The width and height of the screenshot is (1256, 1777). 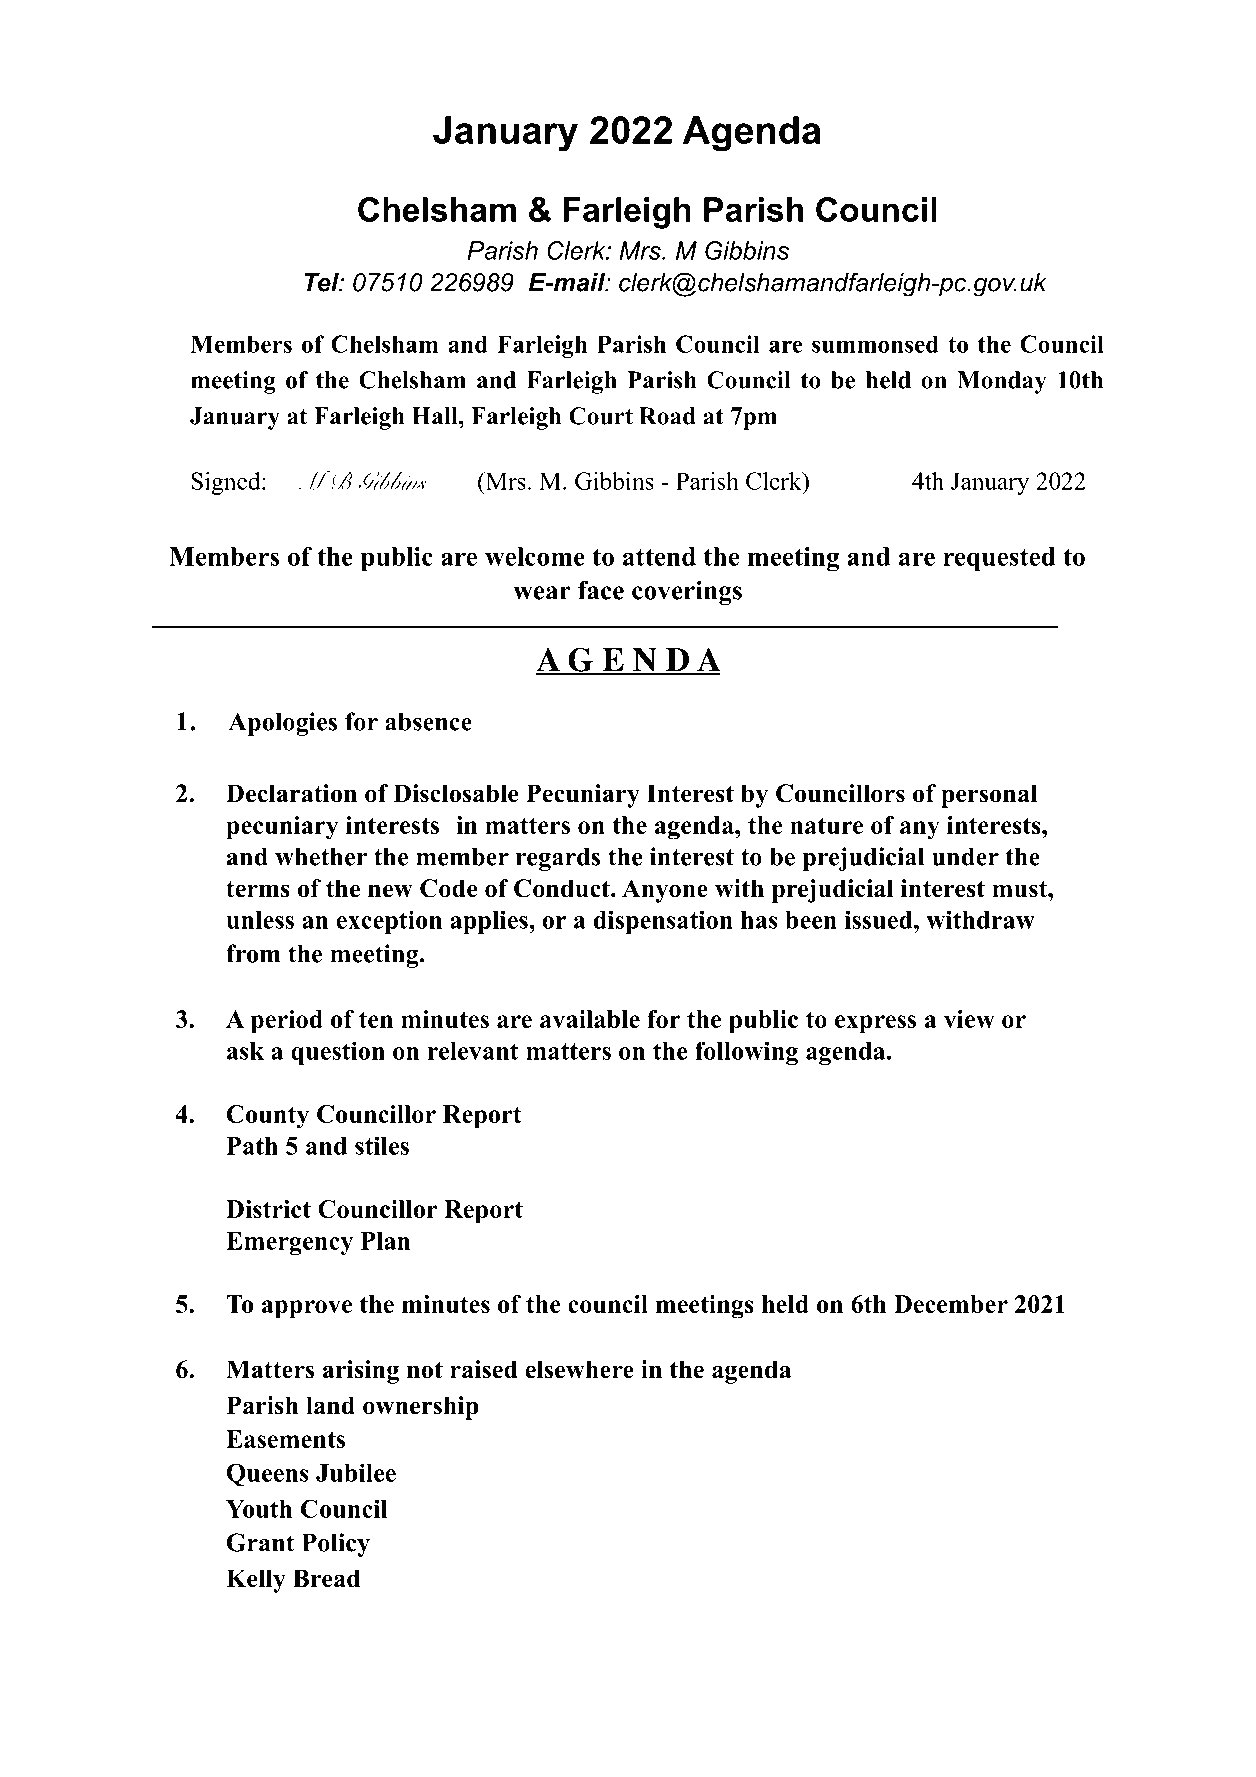 What do you see at coordinates (286, 1022) in the screenshot?
I see `period` at bounding box center [286, 1022].
